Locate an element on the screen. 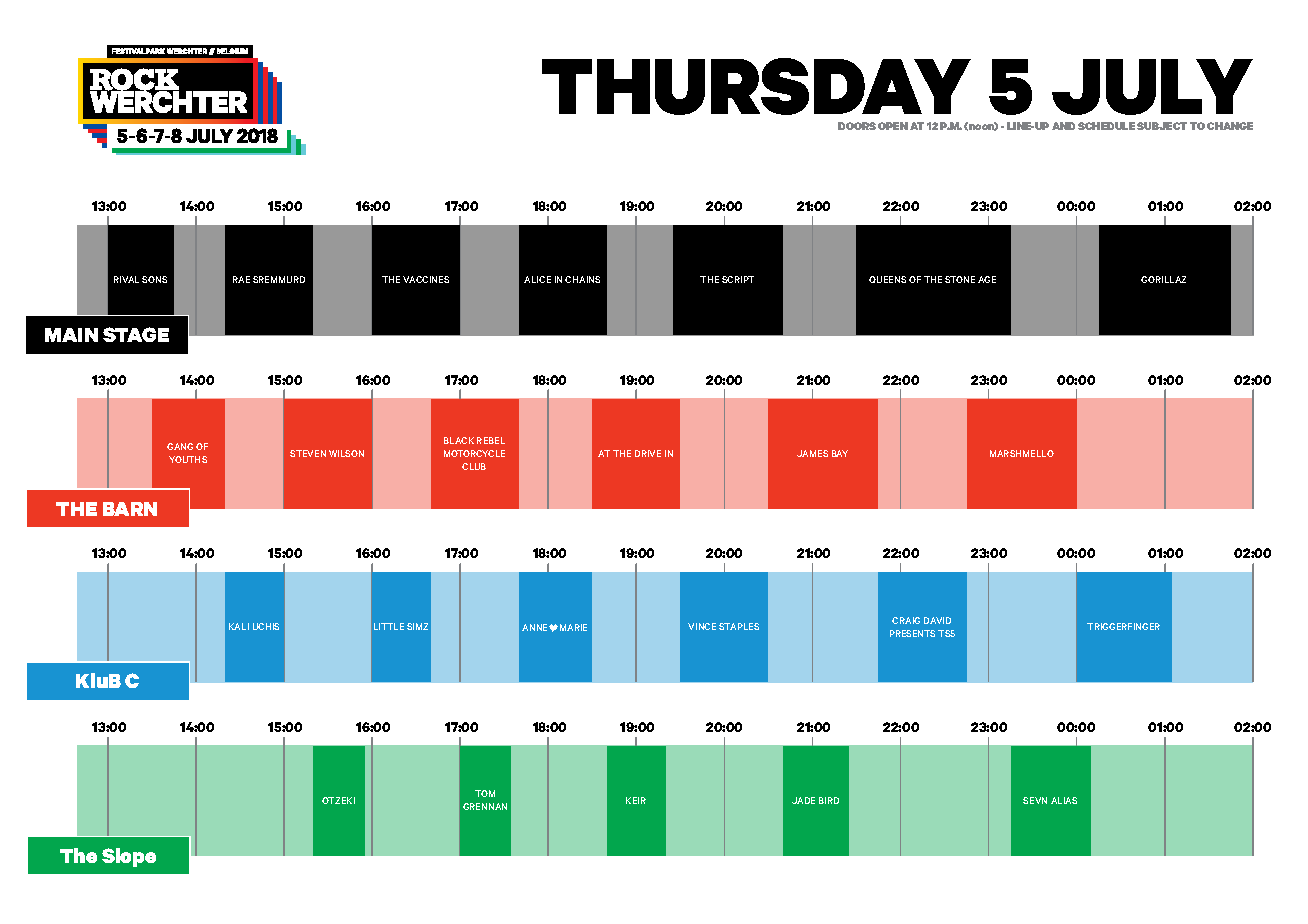 The width and height of the screenshot is (1308, 924). SCHEDULE is located at coordinates (1106, 126).
